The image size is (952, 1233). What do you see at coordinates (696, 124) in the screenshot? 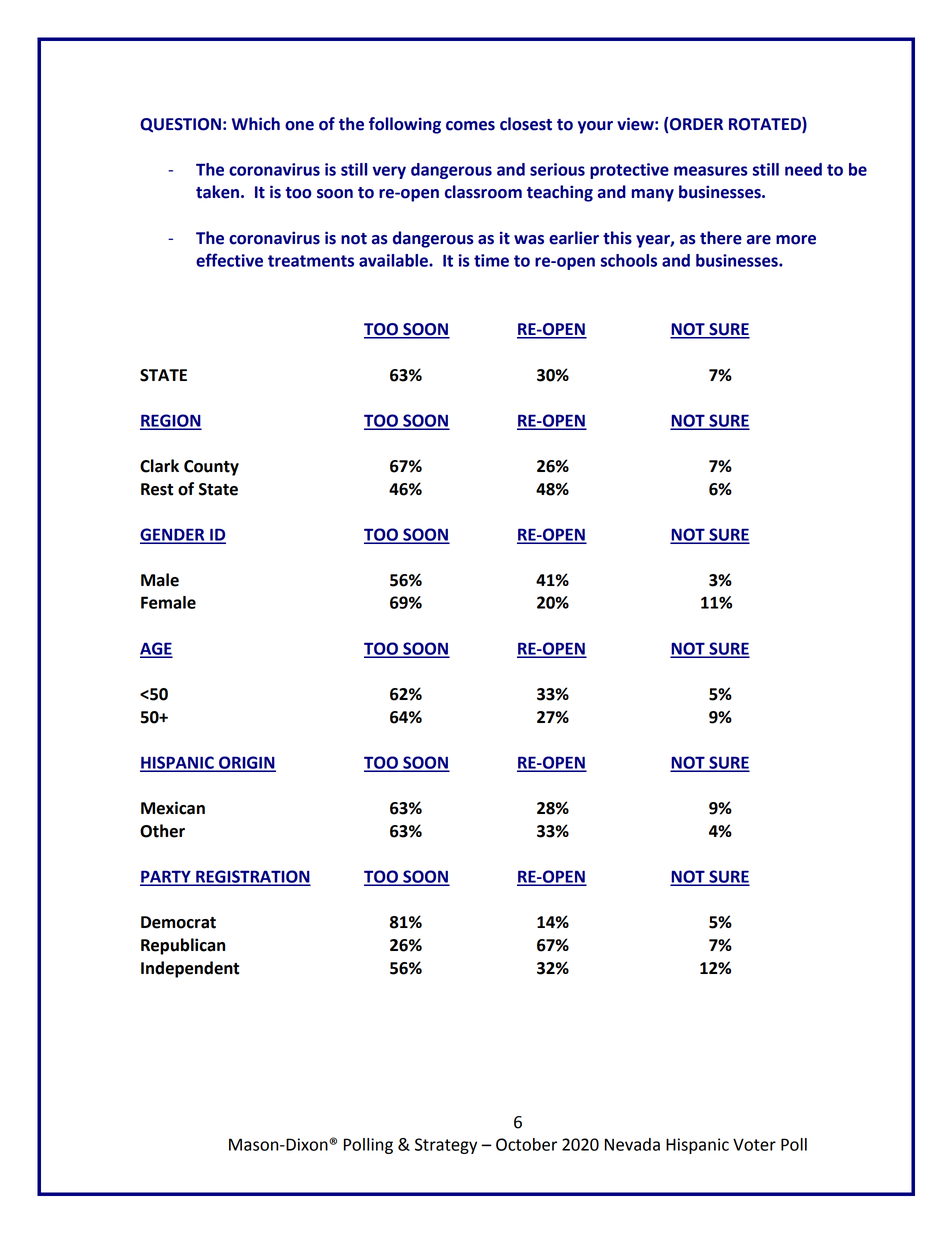
I see `ORDER` at bounding box center [696, 124].
